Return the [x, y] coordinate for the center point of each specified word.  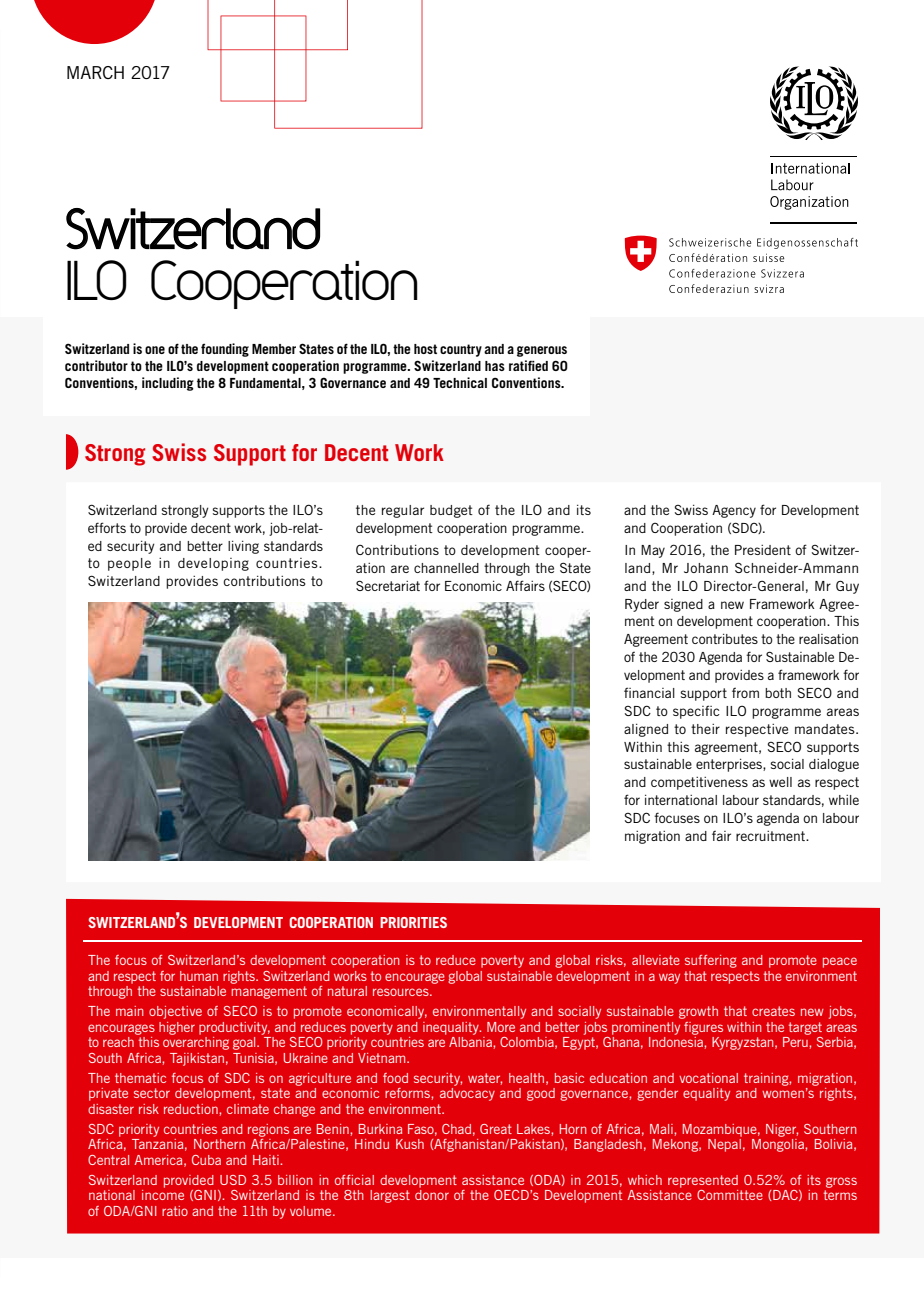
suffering [711, 961]
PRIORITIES [413, 922]
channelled [446, 568]
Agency [734, 511]
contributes [725, 638]
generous [542, 351]
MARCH [95, 72]
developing [213, 564]
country [461, 350]
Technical [460, 382]
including [168, 384]
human [199, 976]
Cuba [206, 1160]
